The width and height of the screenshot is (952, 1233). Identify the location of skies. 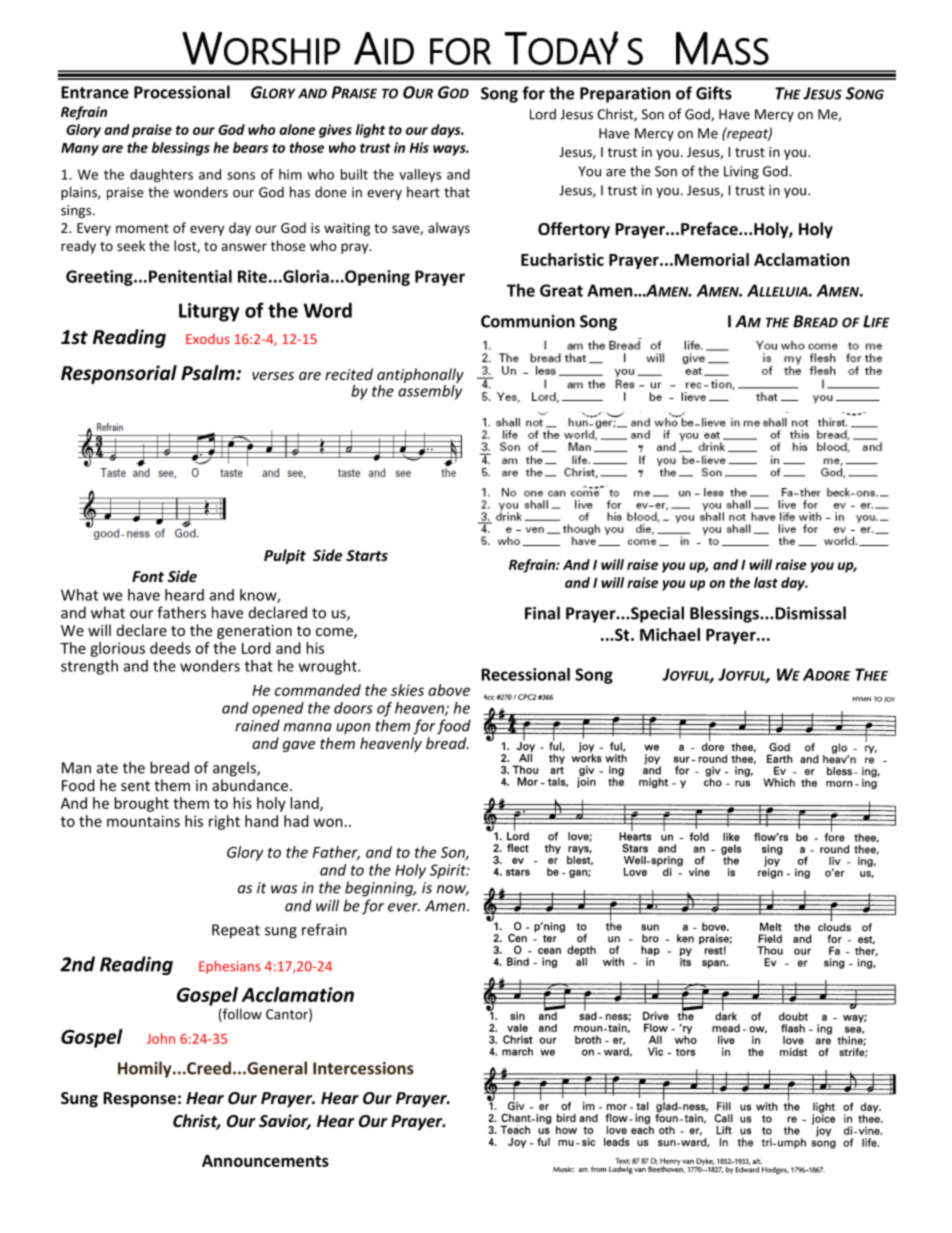
(407, 690).
